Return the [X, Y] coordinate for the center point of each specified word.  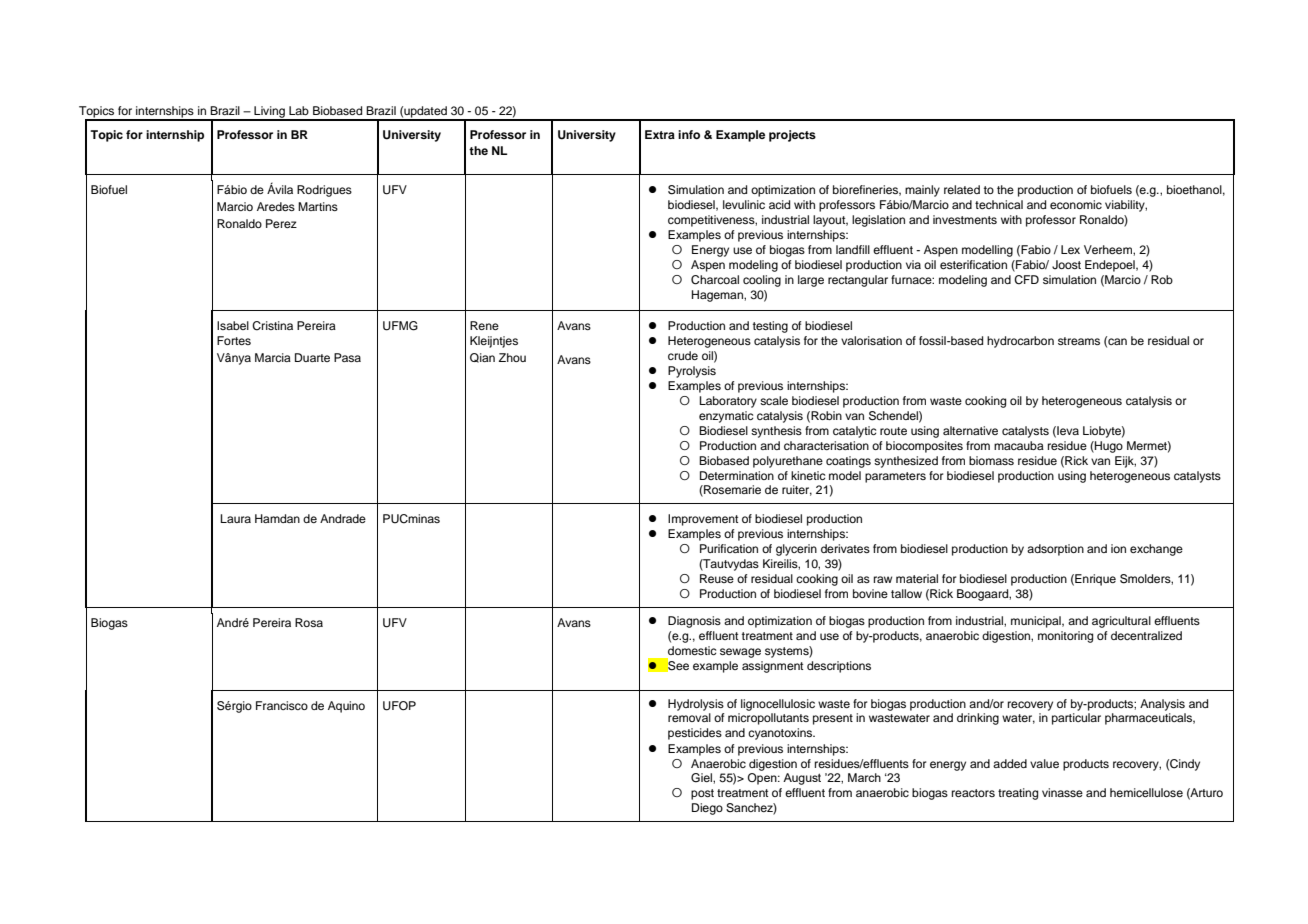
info [689, 134]
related [962, 189]
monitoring [1065, 637]
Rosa [309, 622]
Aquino [346, 707]
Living [269, 113]
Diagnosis [694, 622]
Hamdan [277, 518]
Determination [737, 475]
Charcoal [715, 280]
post [702, 794]
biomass [991, 460]
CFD [1026, 280]
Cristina [272, 326]
